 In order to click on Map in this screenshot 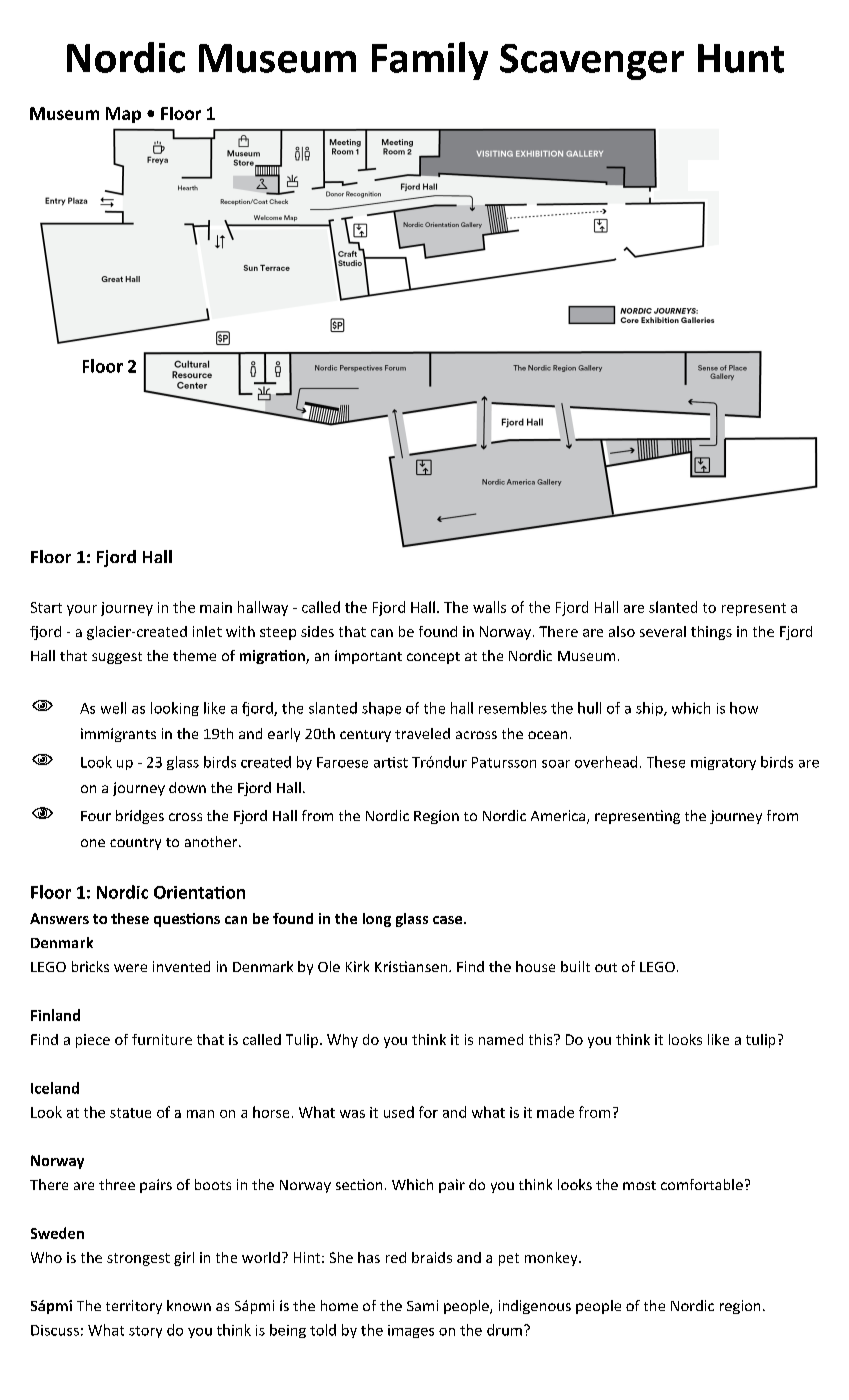, I will do `click(123, 115)`.
